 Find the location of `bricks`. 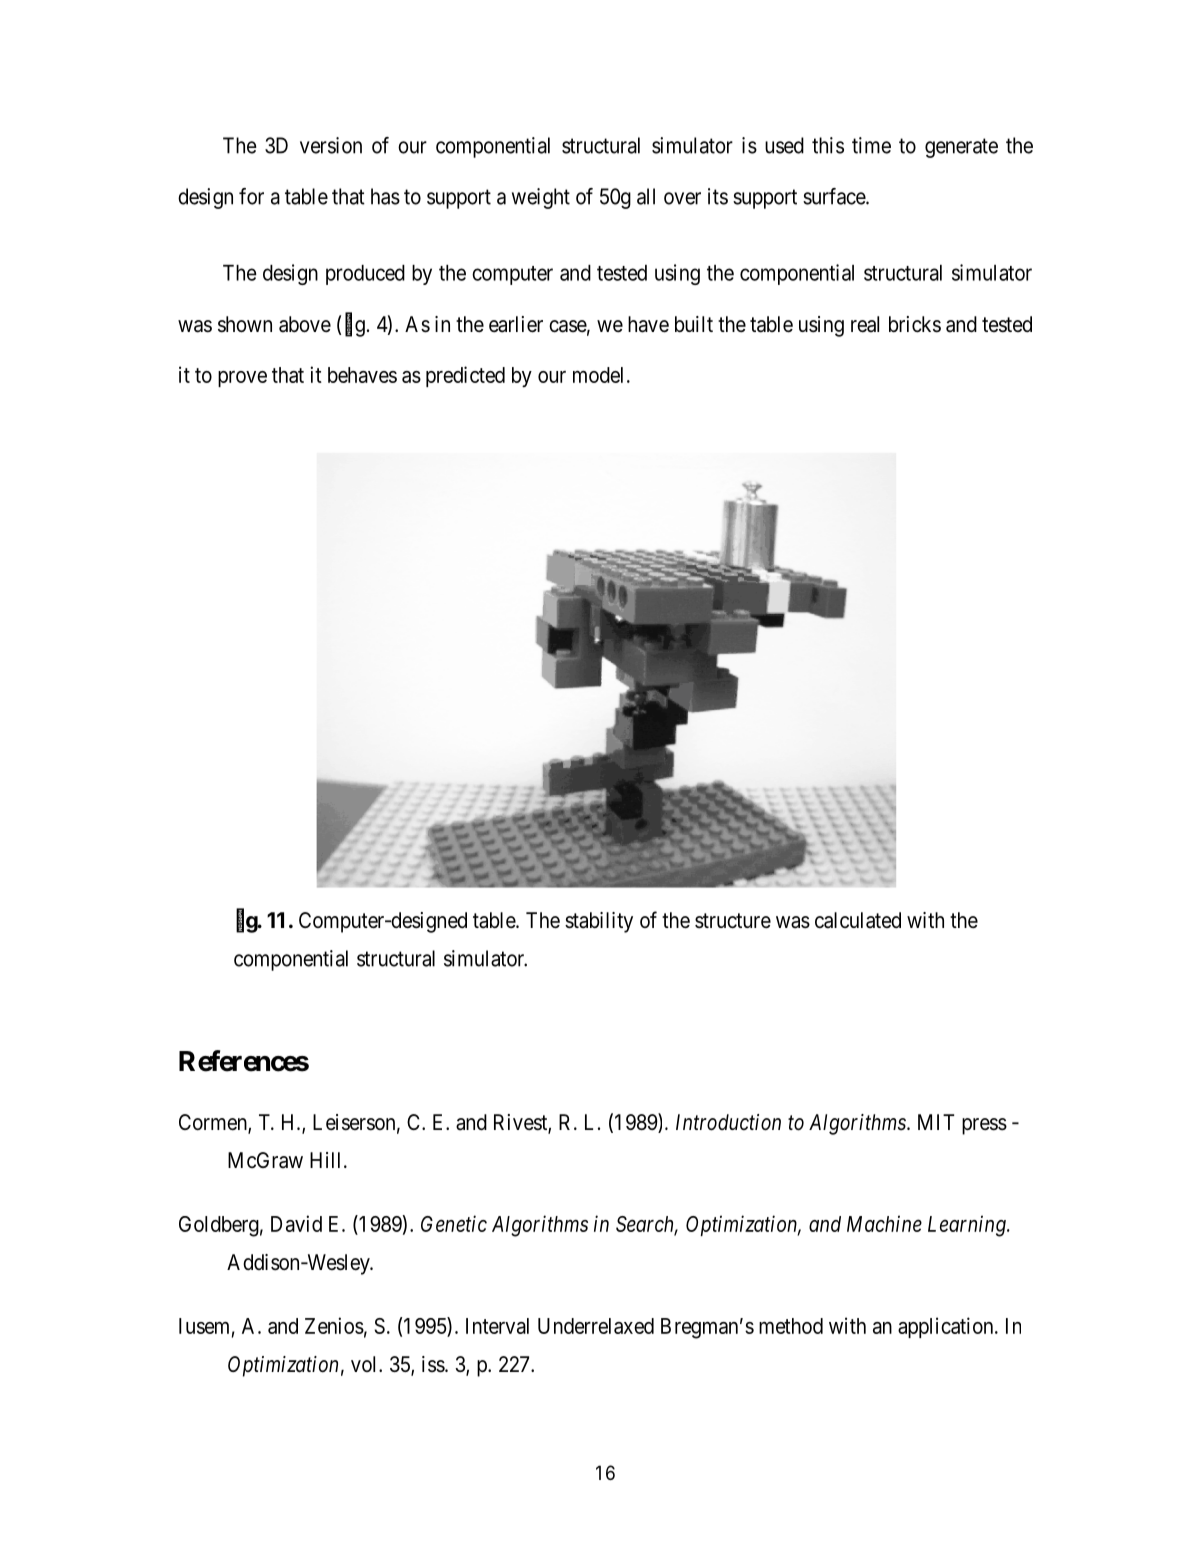

bricks is located at coordinates (915, 324).
